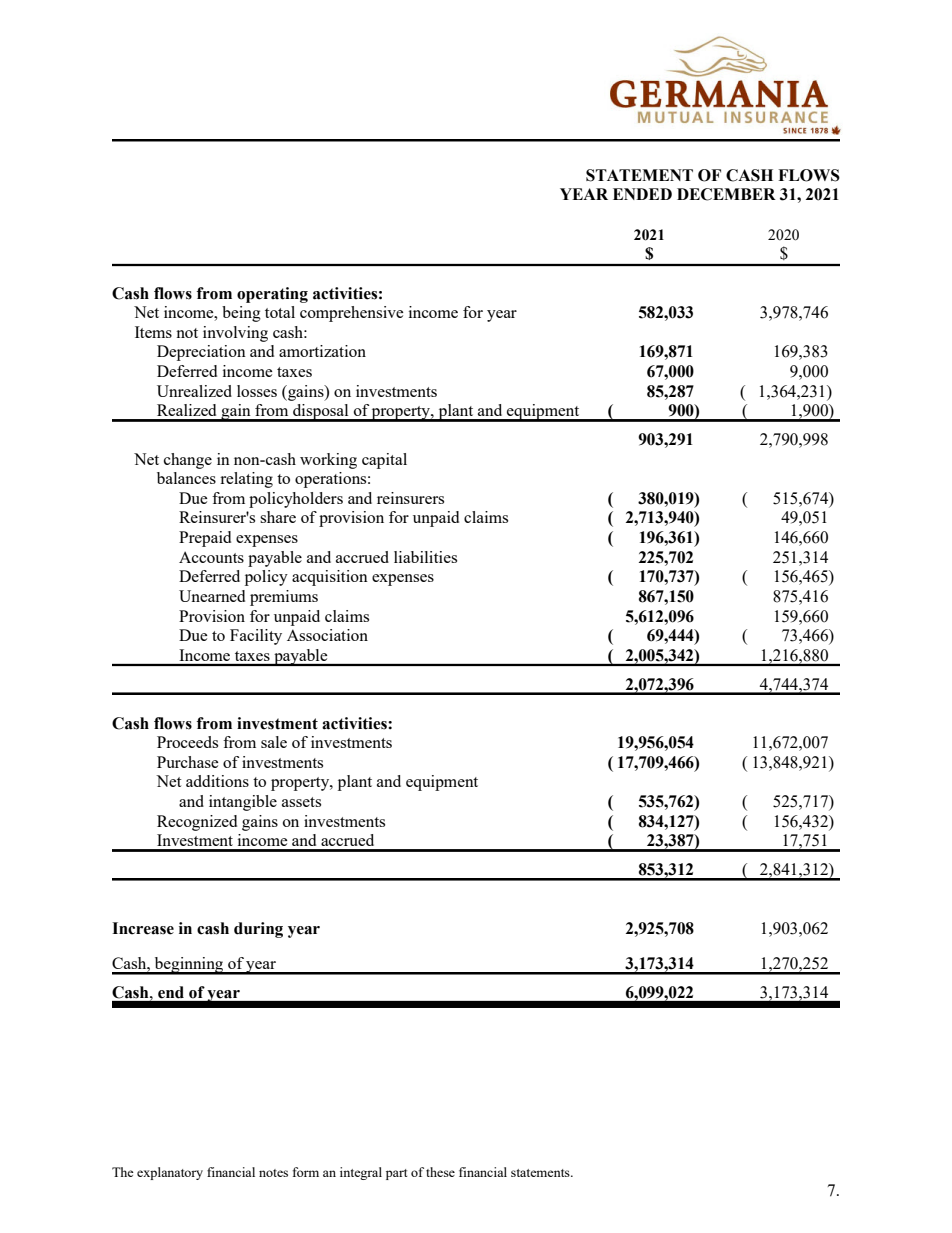 This screenshot has height=1233, width=952. I want to click on sale, so click(274, 742).
